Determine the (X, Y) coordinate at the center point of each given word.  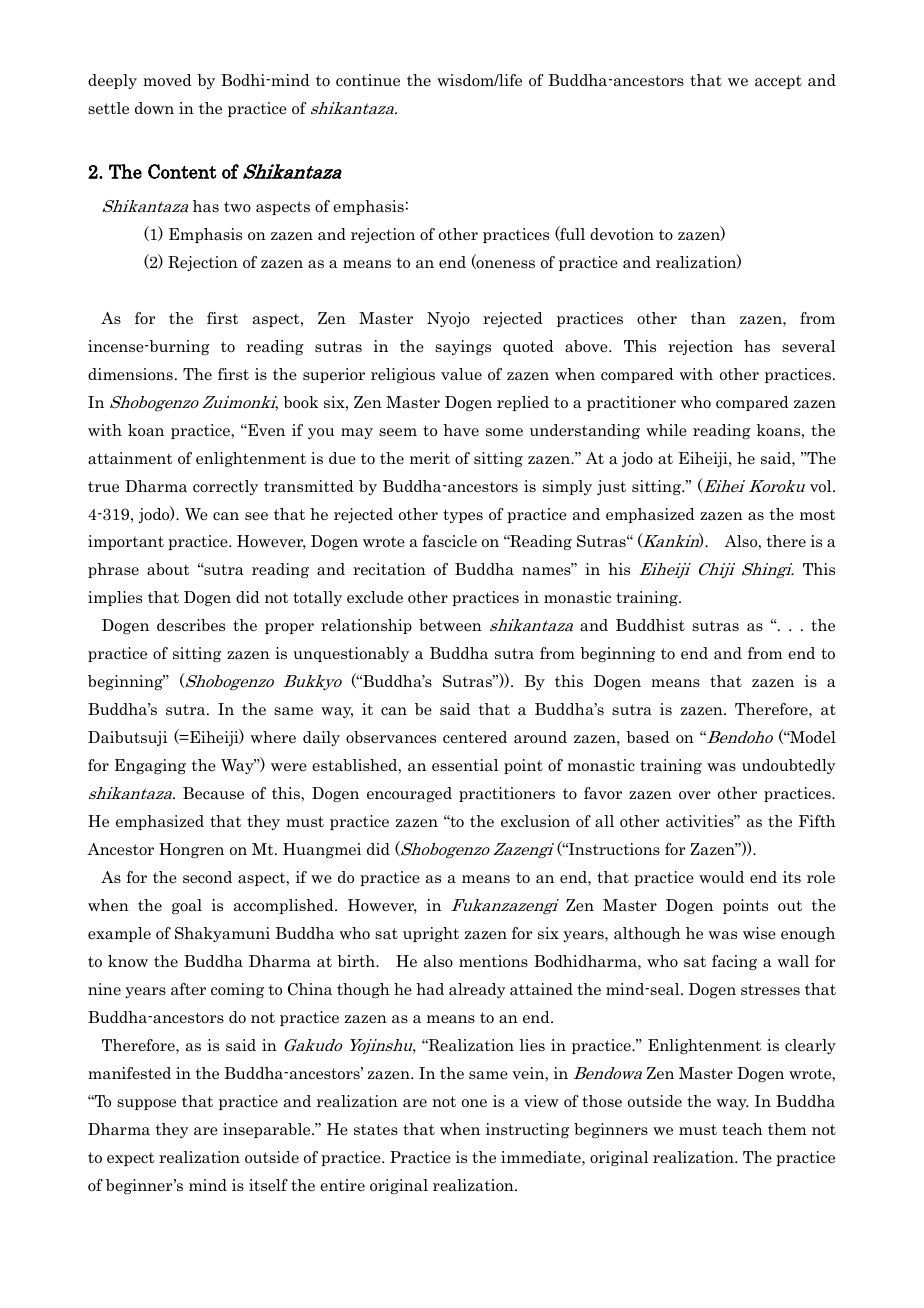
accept (778, 82)
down (154, 108)
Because (213, 793)
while (666, 430)
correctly (225, 487)
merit (430, 458)
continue (368, 80)
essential (465, 765)
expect (130, 1159)
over (695, 795)
